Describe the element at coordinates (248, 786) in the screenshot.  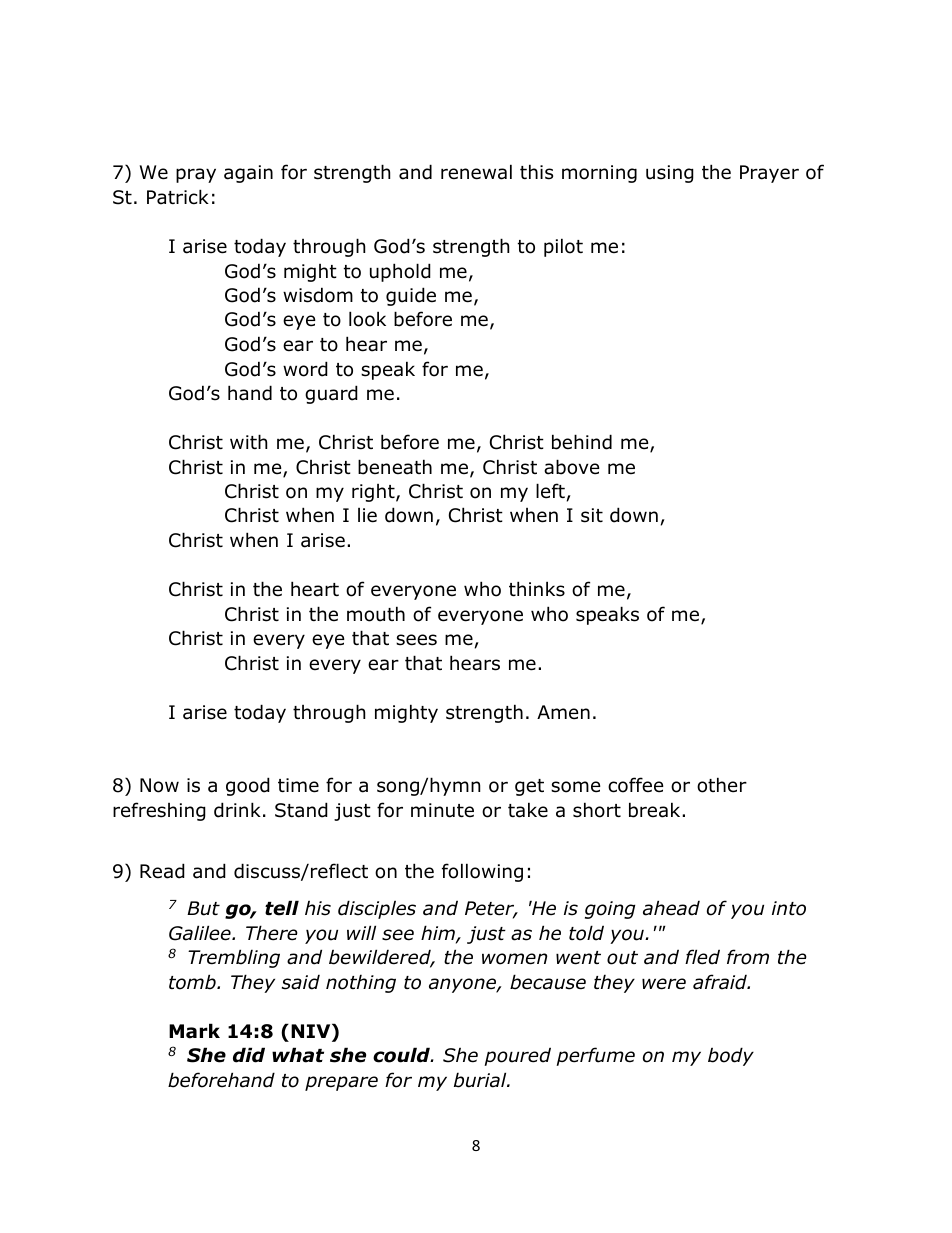
I see `good` at that location.
